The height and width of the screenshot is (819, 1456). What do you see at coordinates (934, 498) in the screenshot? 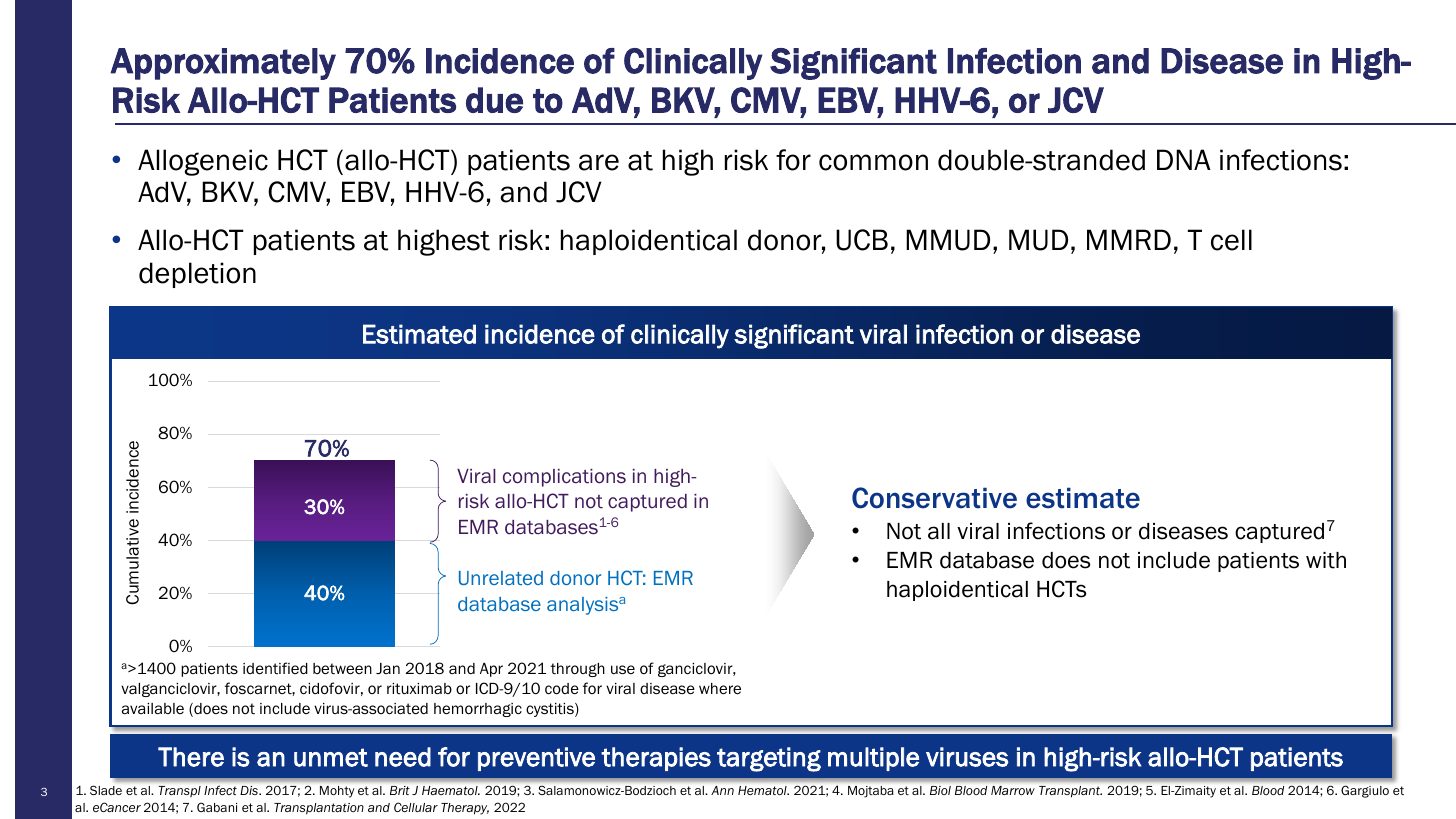
I see `Conservative` at bounding box center [934, 498].
